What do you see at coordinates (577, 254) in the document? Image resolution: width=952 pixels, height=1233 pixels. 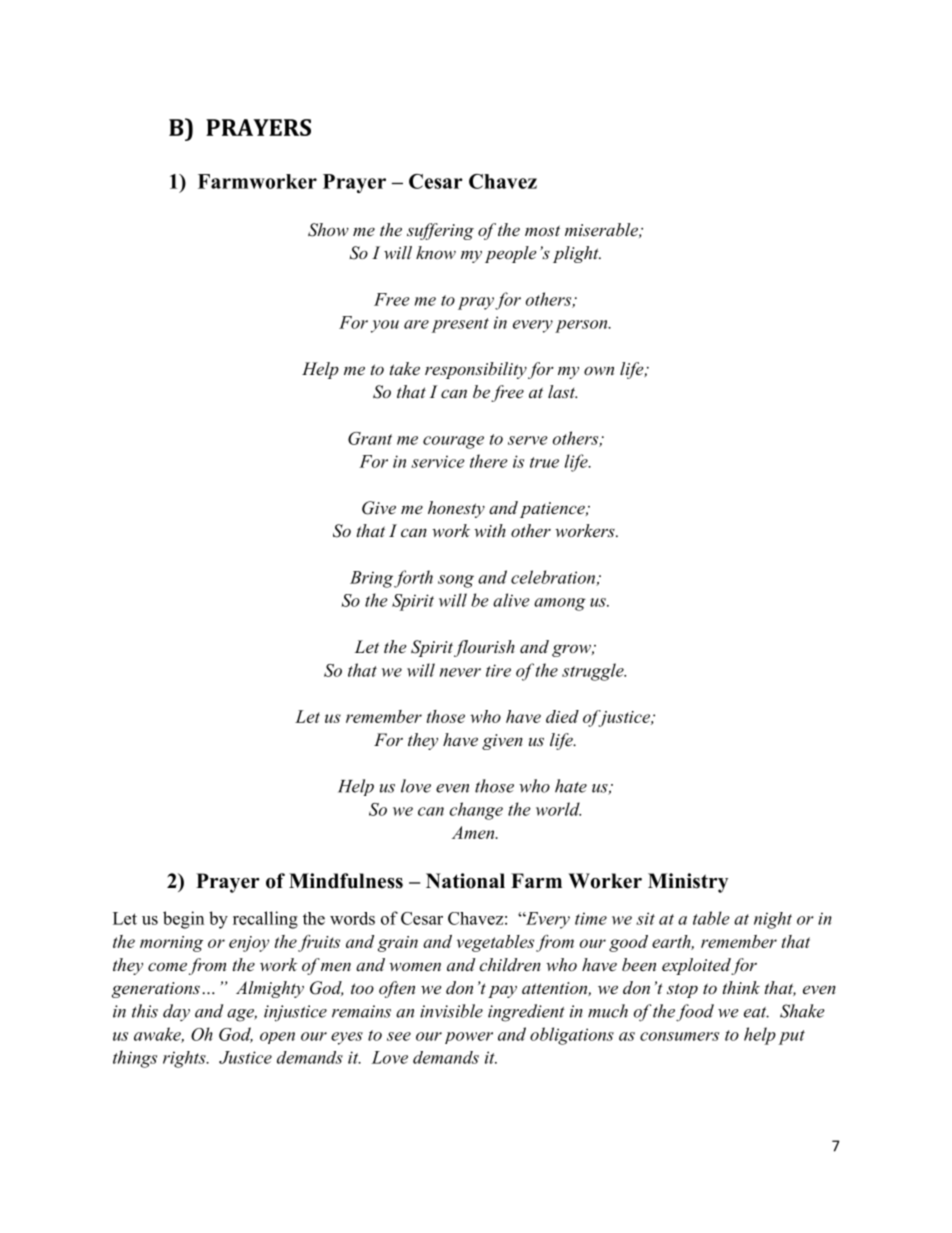 I see `plight` at bounding box center [577, 254].
